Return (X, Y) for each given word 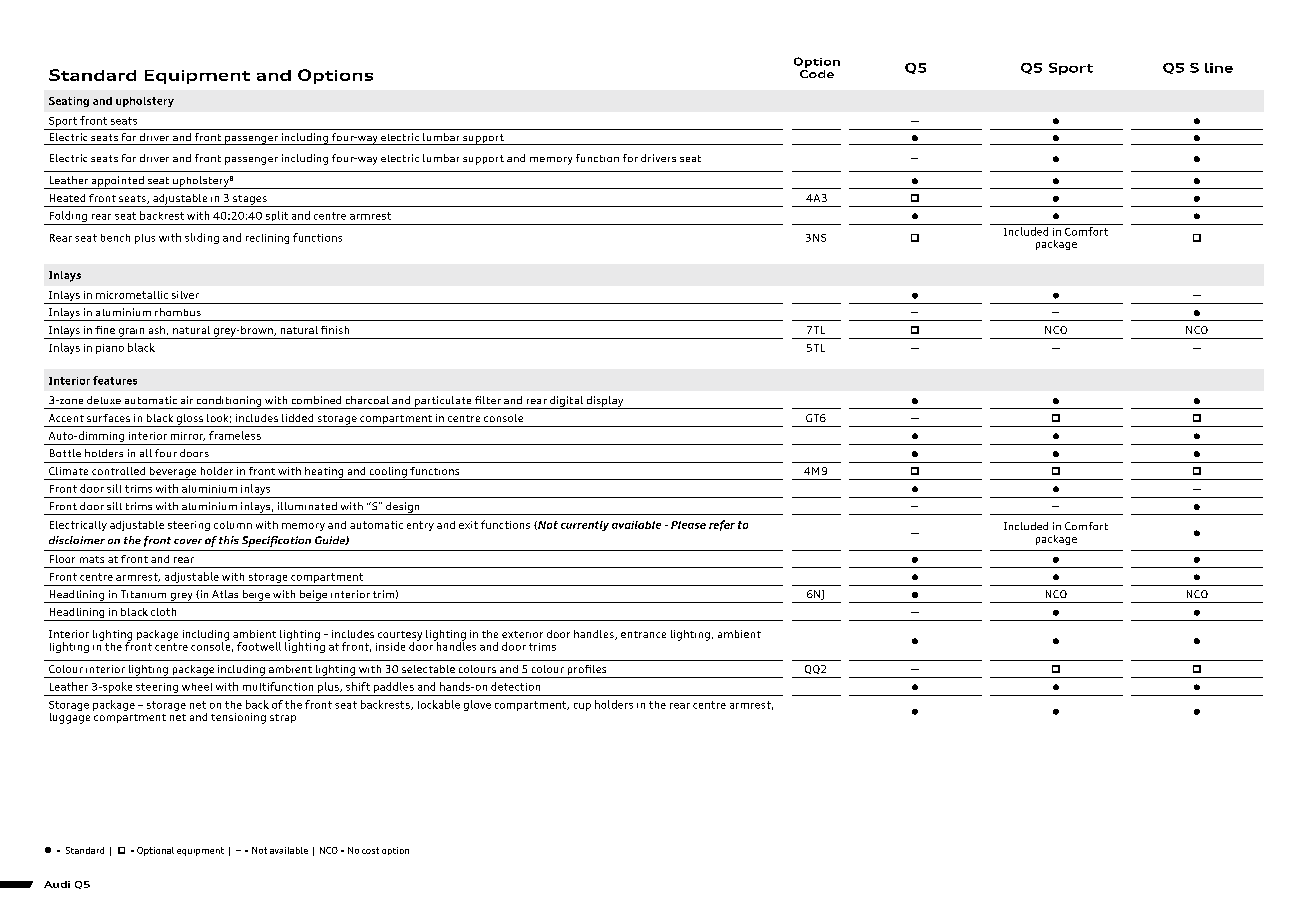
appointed (118, 182)
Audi (57, 884)
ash (157, 330)
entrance (643, 634)
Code (817, 72)
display (605, 402)
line (1219, 68)
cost (370, 850)
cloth (163, 612)
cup (582, 707)
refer (722, 525)
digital (566, 402)
